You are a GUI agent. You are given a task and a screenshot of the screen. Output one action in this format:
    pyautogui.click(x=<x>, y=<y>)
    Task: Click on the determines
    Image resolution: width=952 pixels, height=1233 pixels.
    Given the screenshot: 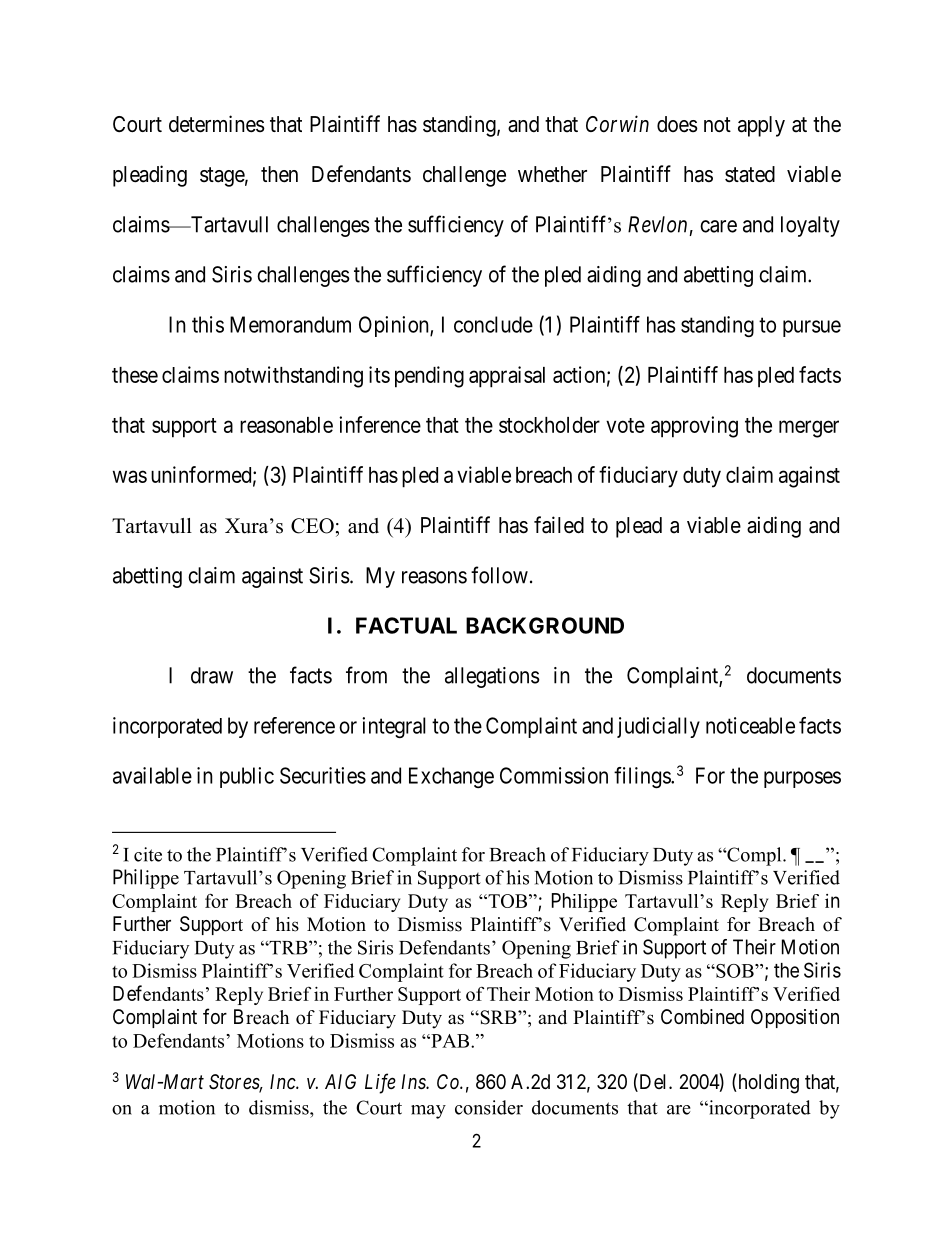 What is the action you would take?
    pyautogui.click(x=217, y=124)
